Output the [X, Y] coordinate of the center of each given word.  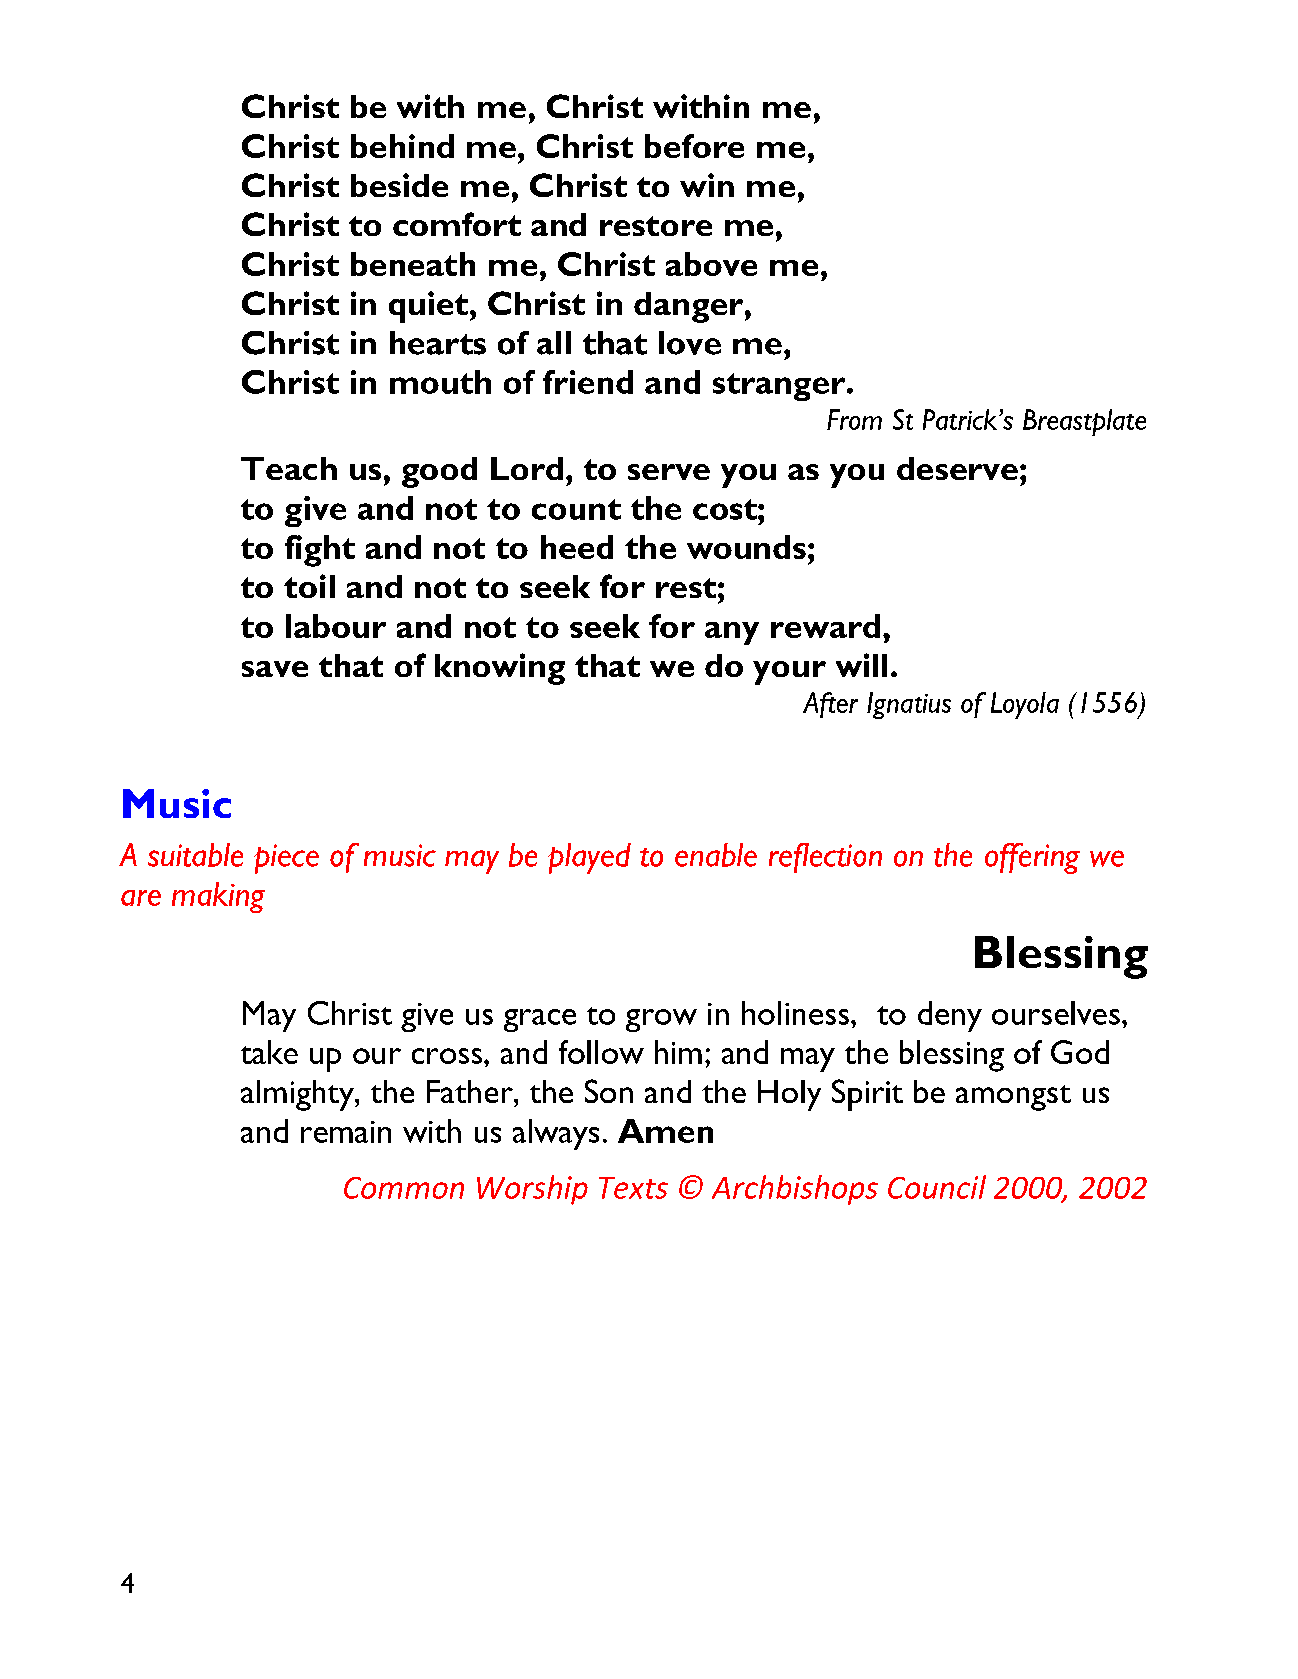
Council [937, 1187]
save [275, 669]
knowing [500, 669]
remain [346, 1132]
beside [399, 185]
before [694, 146]
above [711, 264]
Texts [633, 1188]
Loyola [1025, 705]
